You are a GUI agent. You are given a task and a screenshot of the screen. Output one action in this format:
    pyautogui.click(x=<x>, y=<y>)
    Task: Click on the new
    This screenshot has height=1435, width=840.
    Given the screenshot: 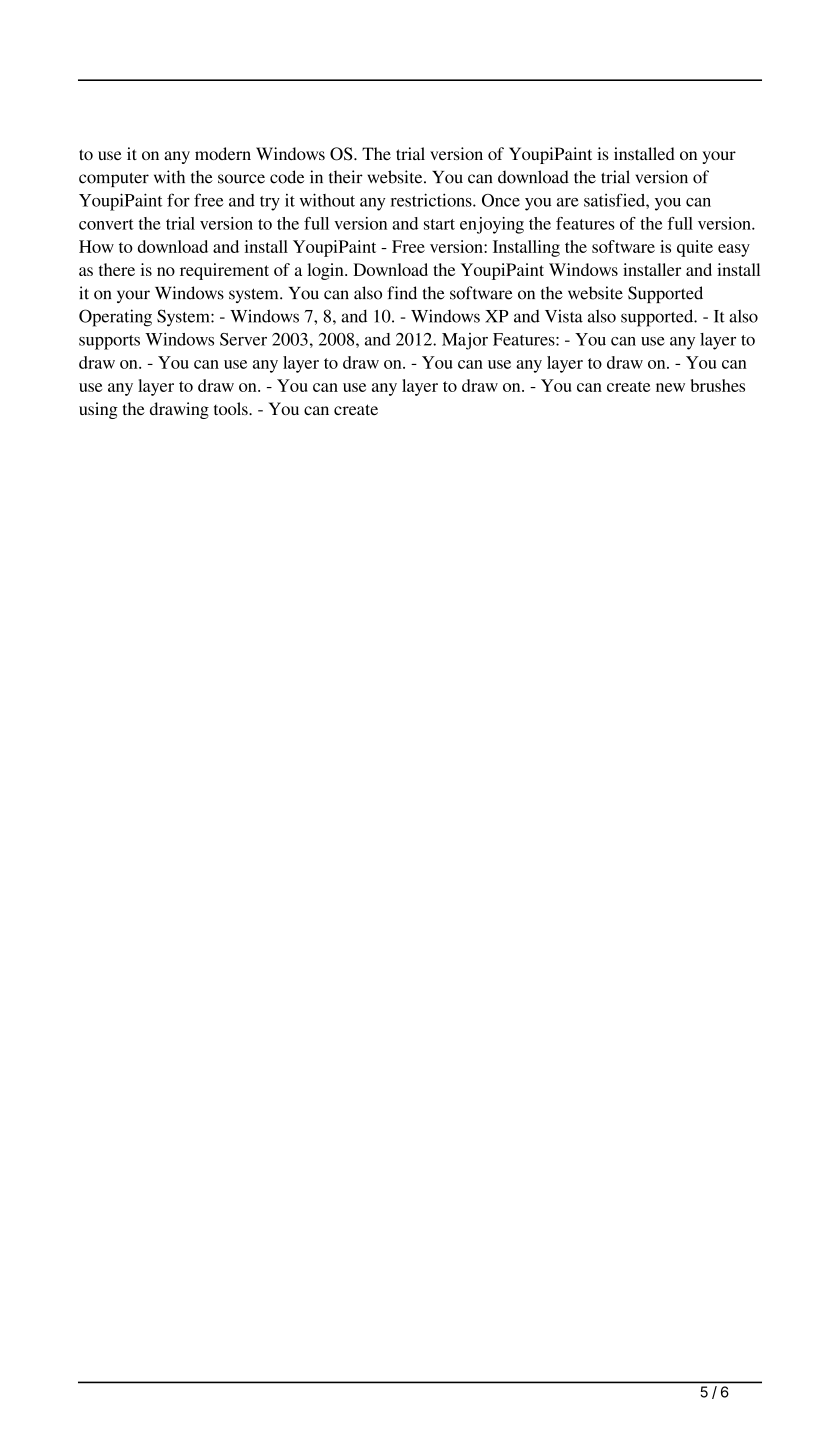 What is the action you would take?
    pyautogui.click(x=670, y=387)
